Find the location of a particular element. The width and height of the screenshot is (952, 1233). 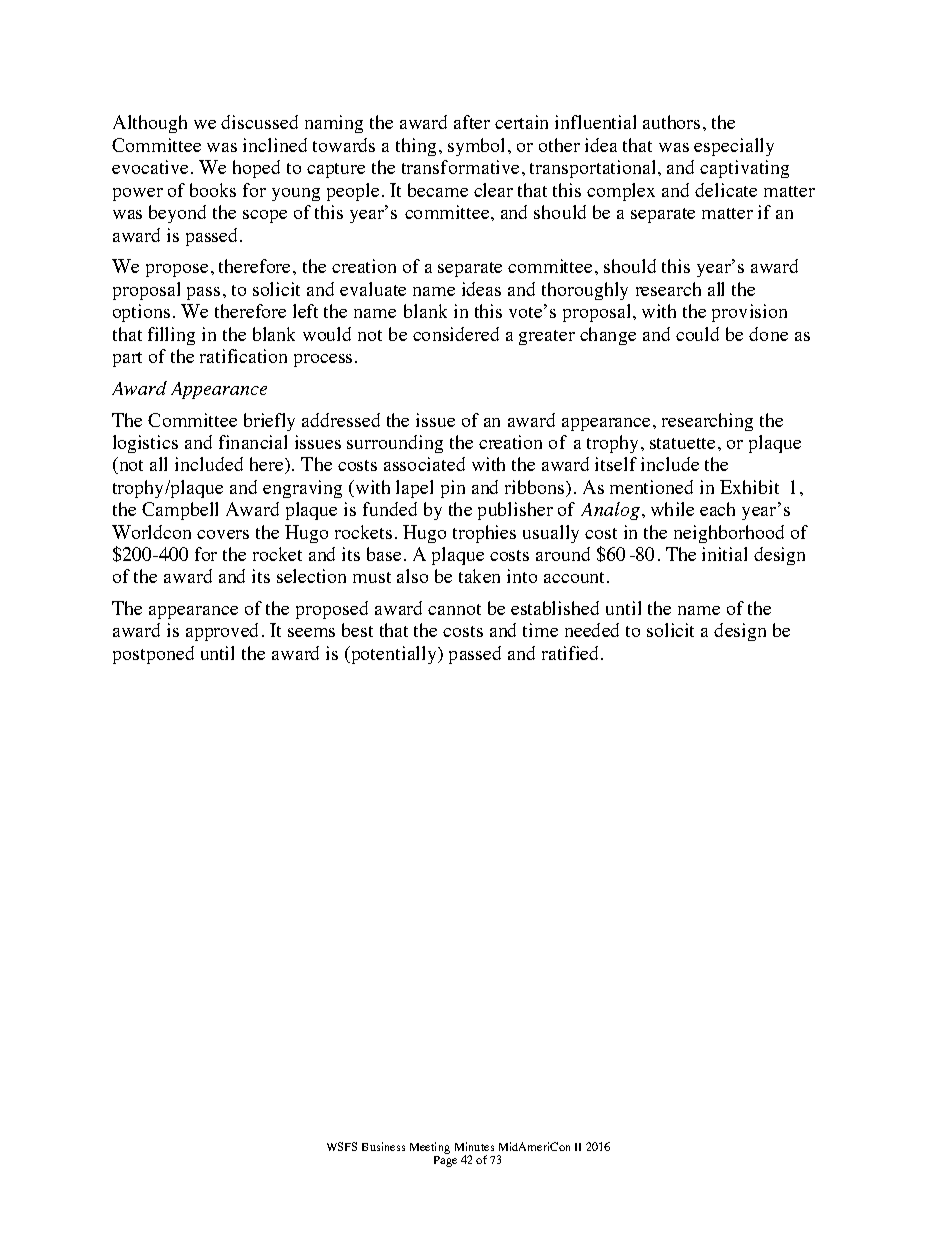

transformative is located at coordinates (460, 167).
